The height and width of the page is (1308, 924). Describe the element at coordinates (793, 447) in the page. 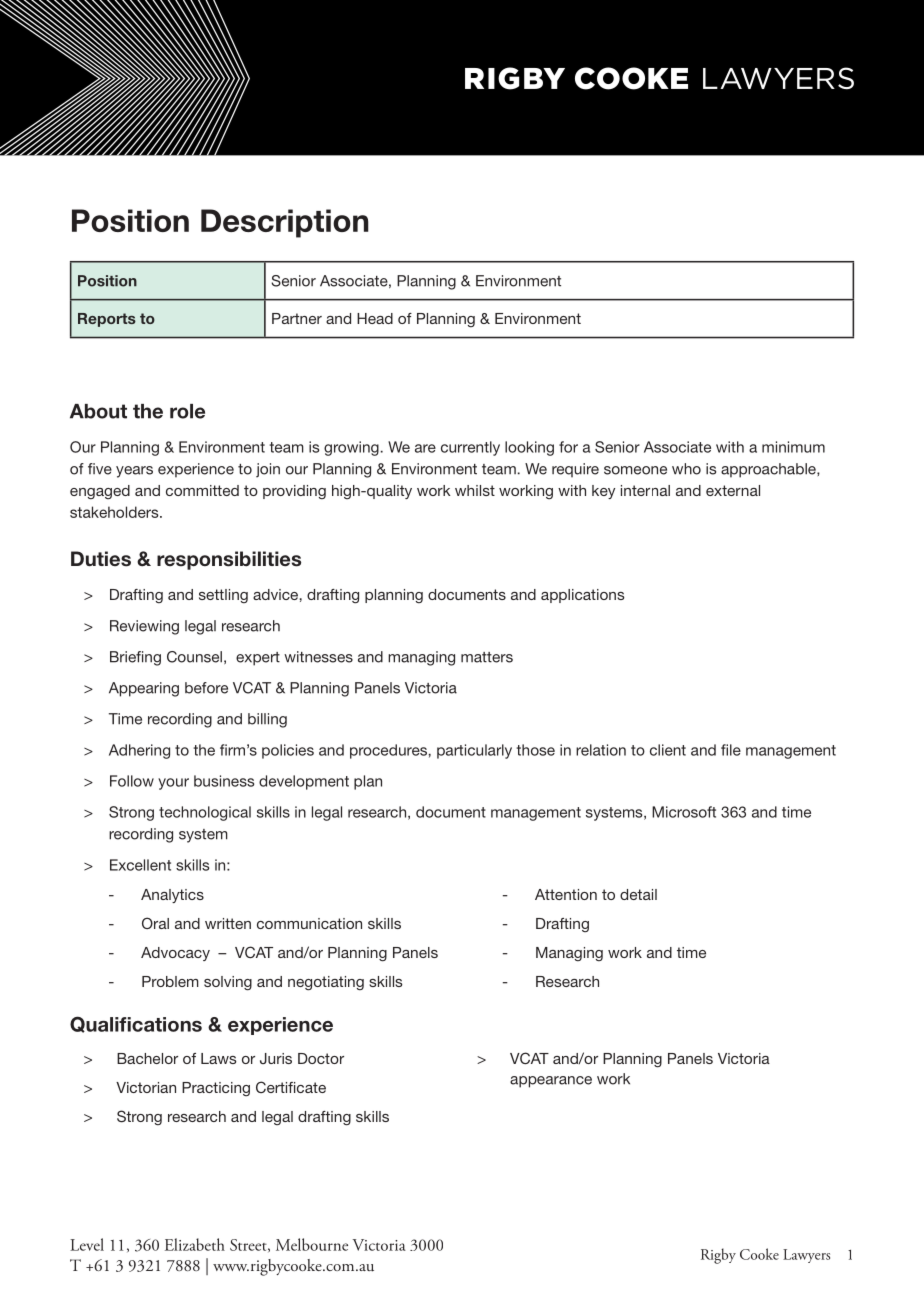

I see `minimum` at that location.
